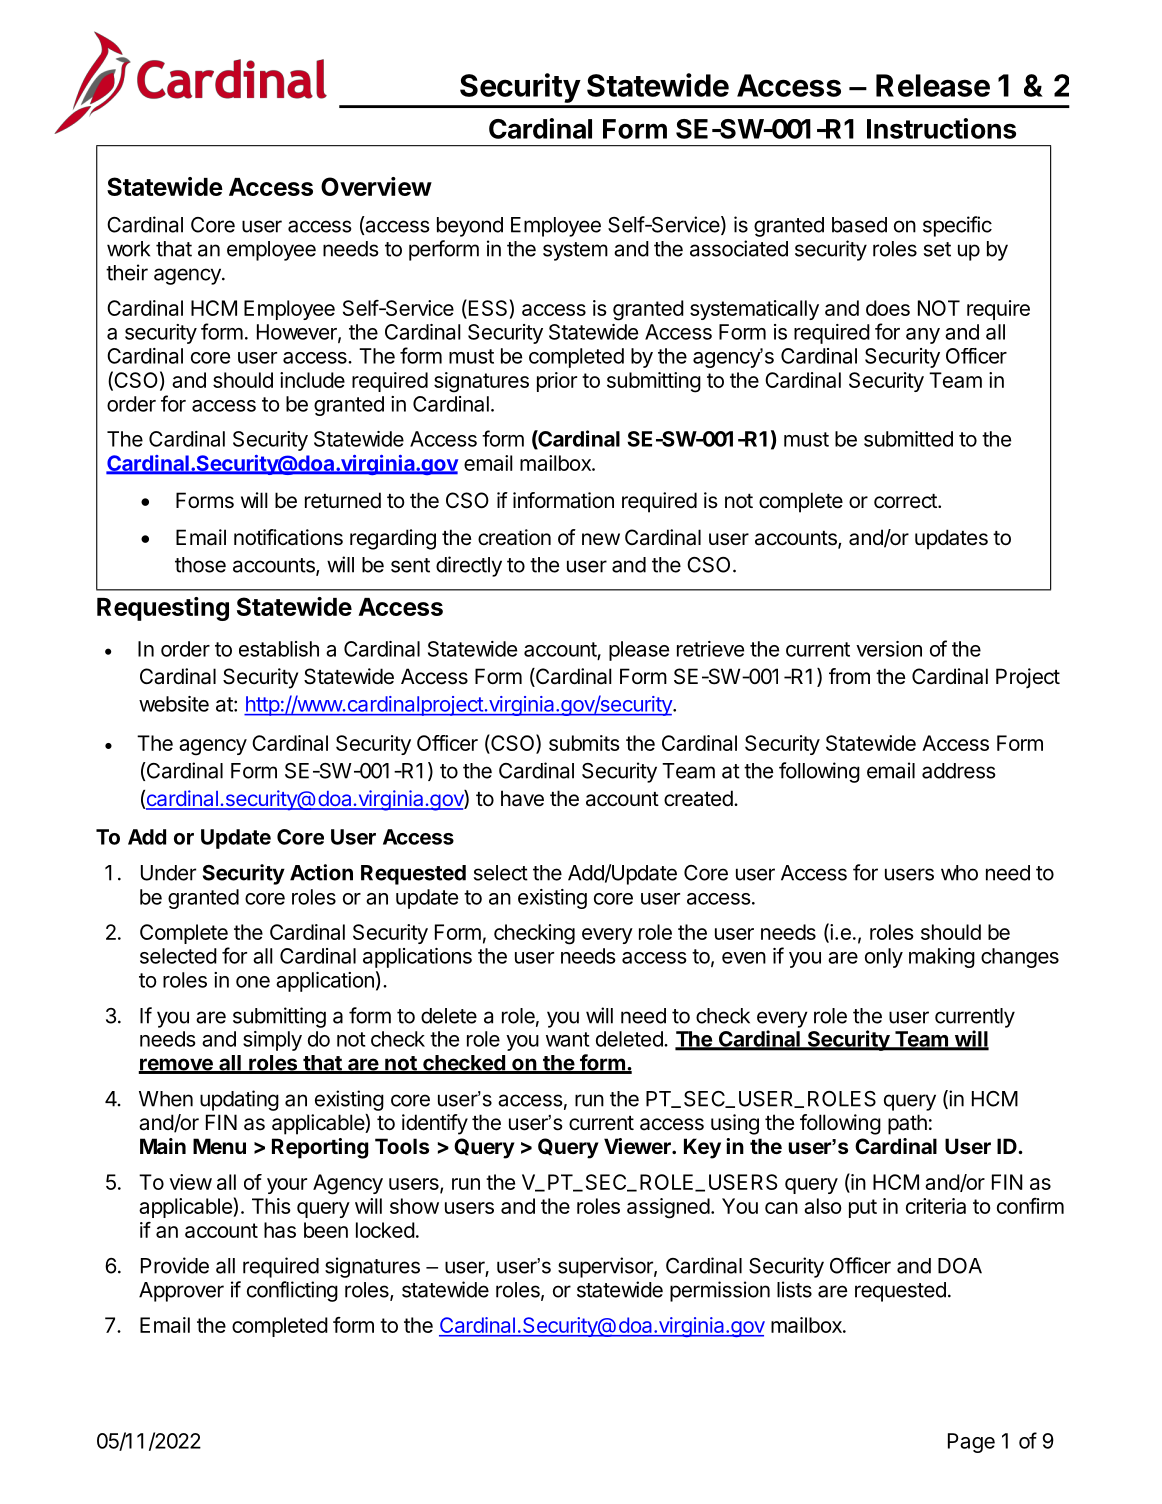 This page has width=1162, height=1504. What do you see at coordinates (720, 1291) in the page?
I see `permission` at bounding box center [720, 1291].
